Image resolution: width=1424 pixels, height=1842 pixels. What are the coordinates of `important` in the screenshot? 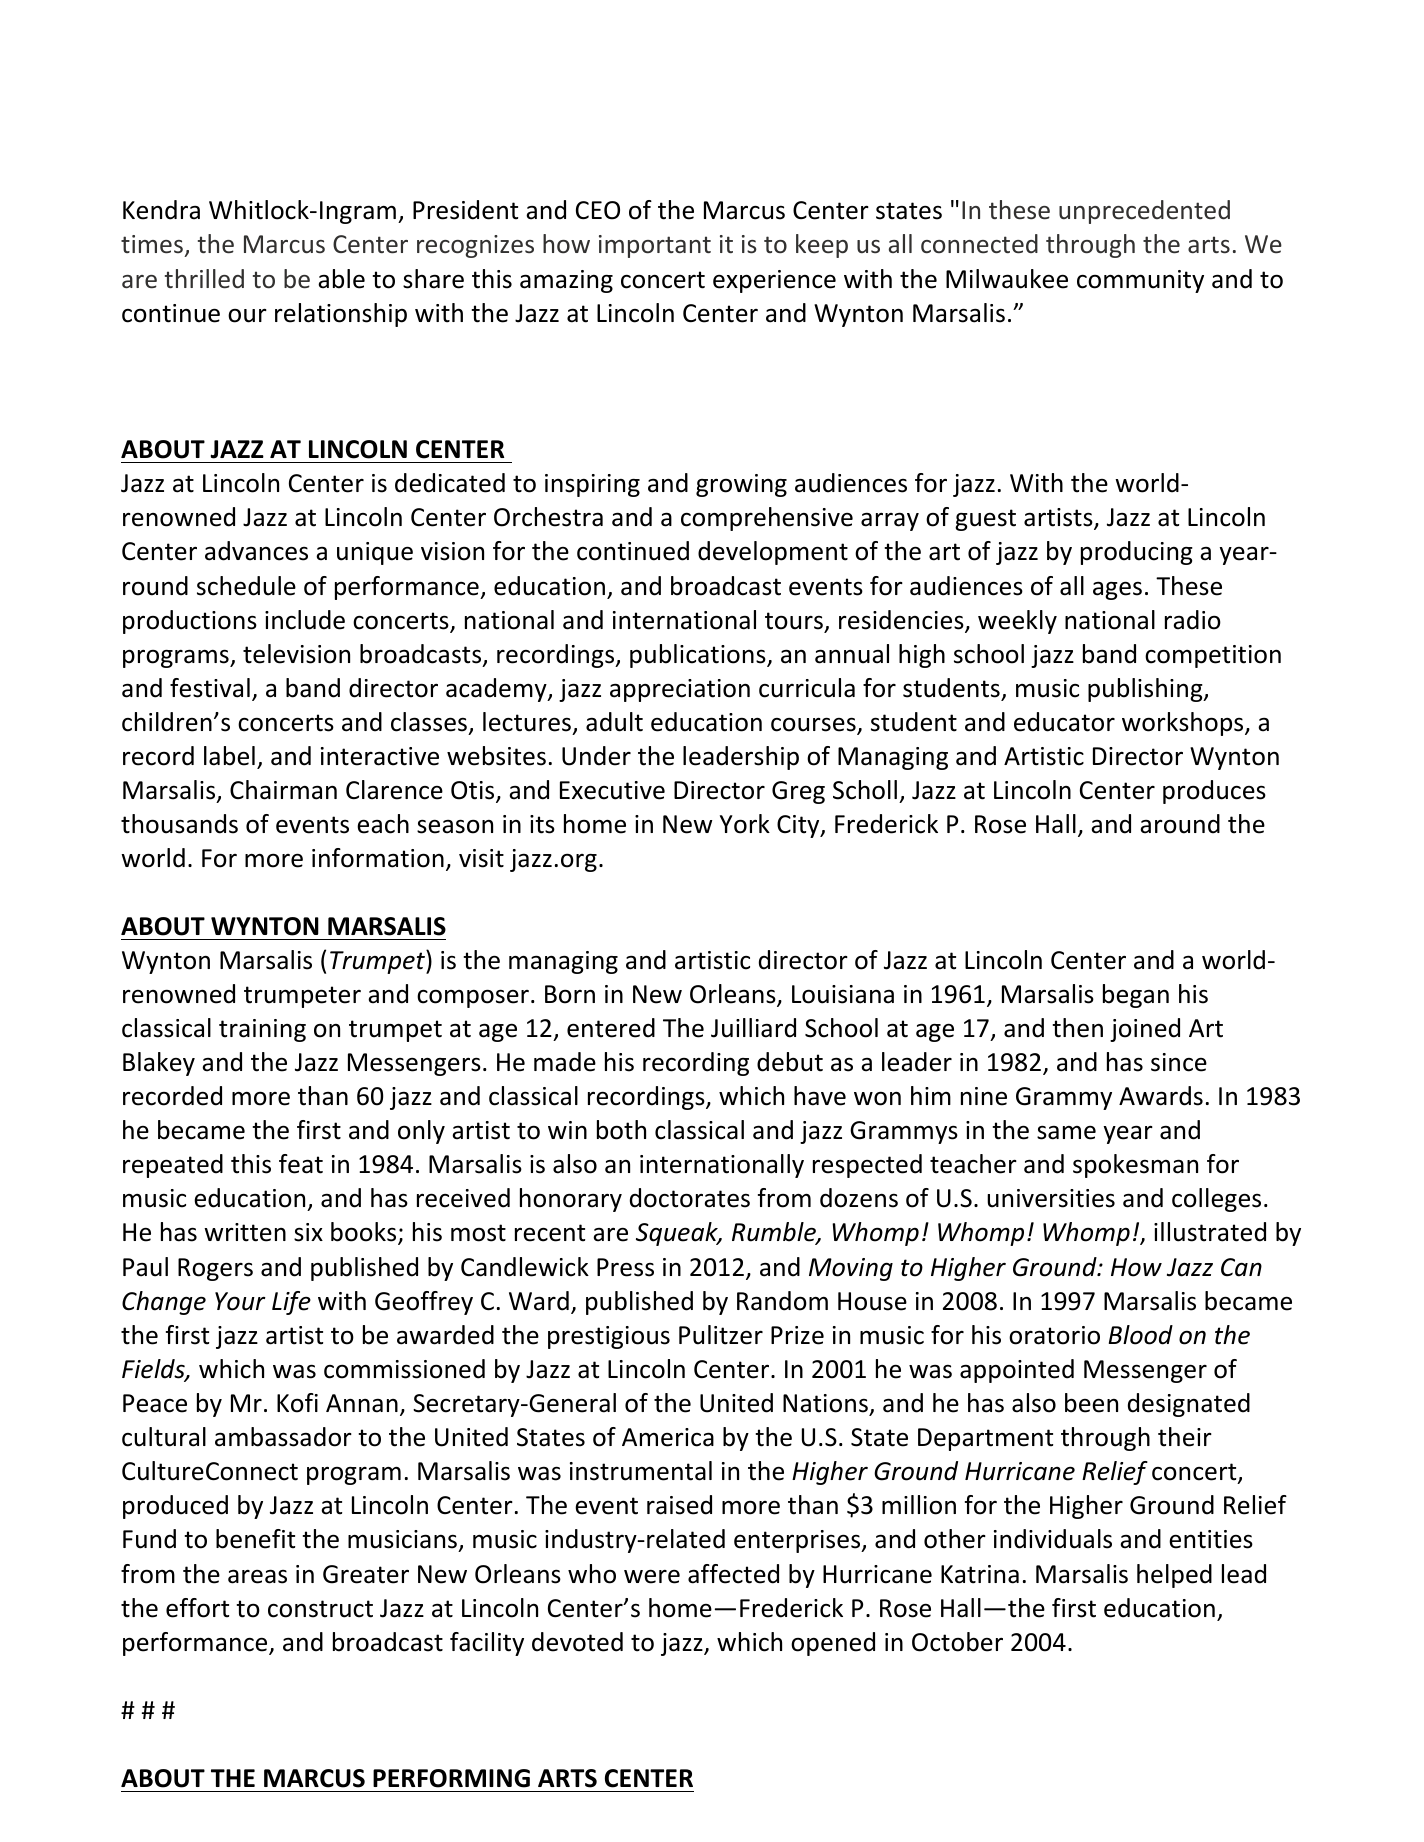 It's located at (655, 246).
